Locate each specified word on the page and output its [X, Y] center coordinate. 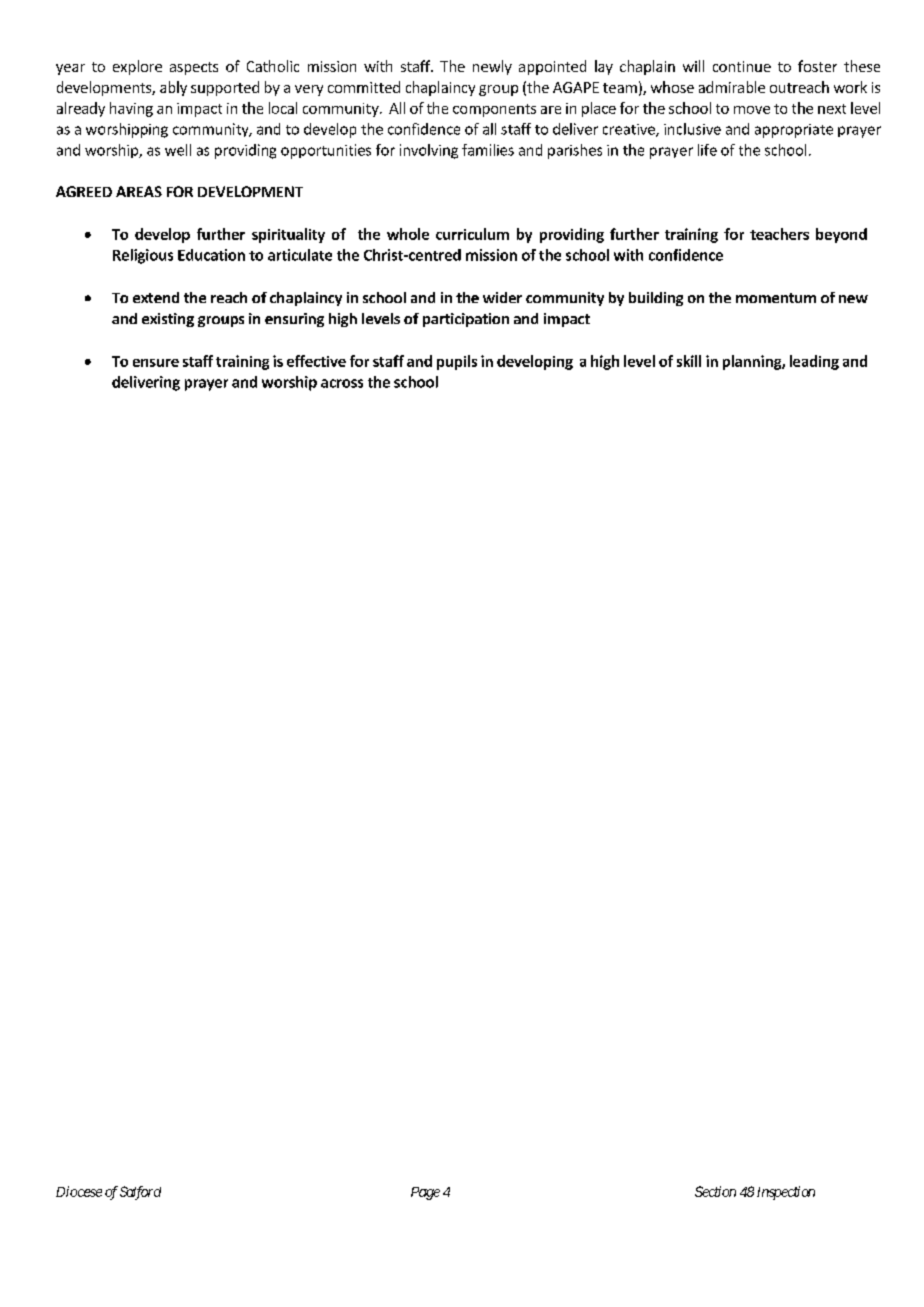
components [494, 110]
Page [425, 1193]
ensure [156, 363]
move [752, 110]
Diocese [79, 1191]
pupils [457, 362]
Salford [140, 1193]
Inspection [786, 1193]
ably [173, 88]
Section [715, 1191]
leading [814, 362]
